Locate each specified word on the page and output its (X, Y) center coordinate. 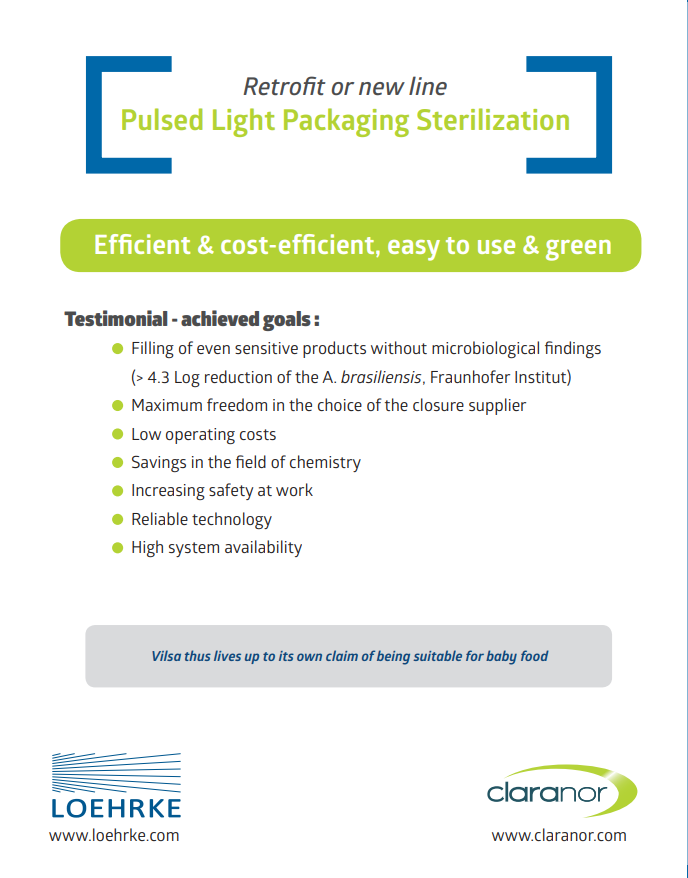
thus (198, 655)
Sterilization (493, 119)
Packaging (346, 122)
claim (342, 655)
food (535, 655)
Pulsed (162, 119)
